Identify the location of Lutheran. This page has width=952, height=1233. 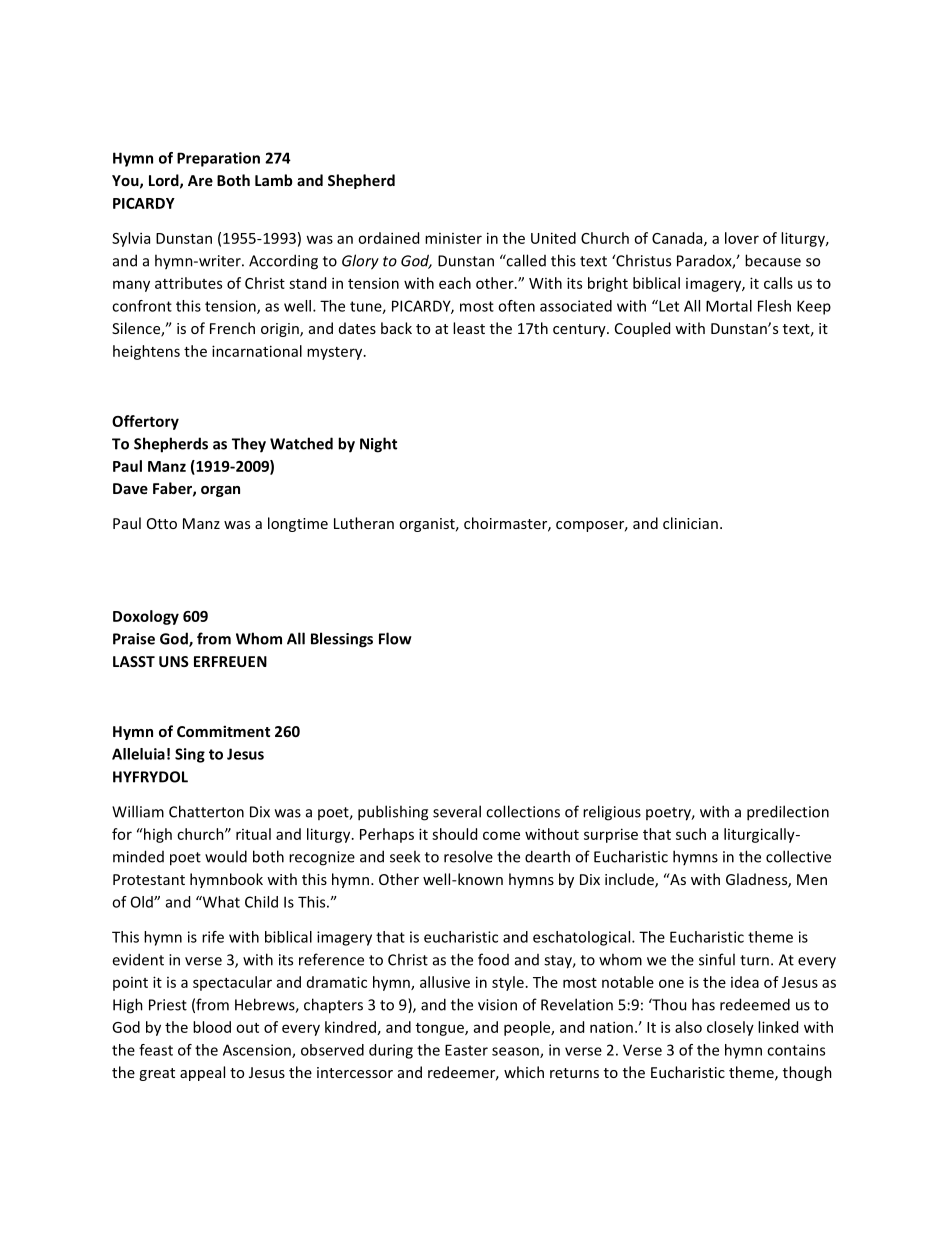
(364, 523).
